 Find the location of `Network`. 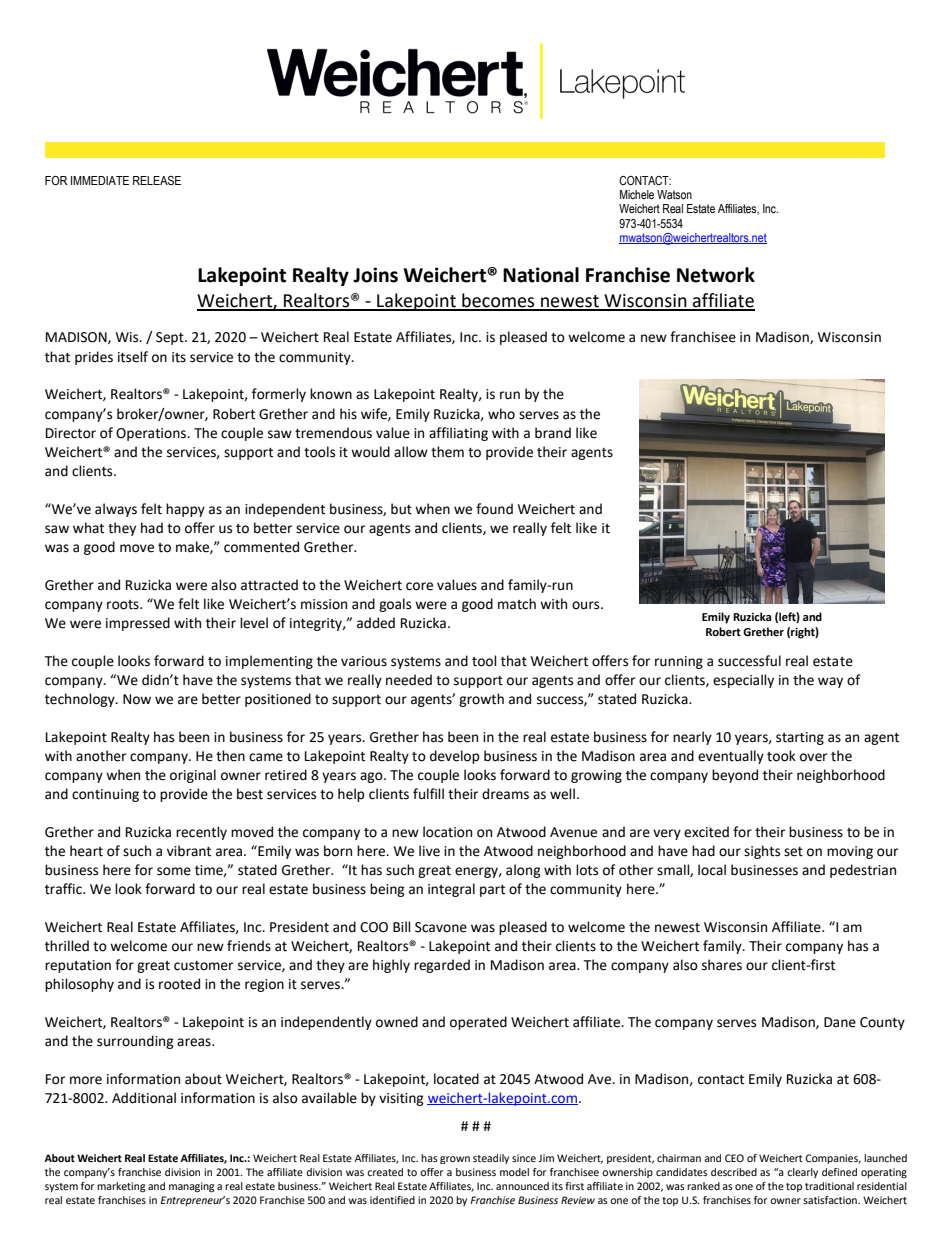

Network is located at coordinates (716, 275).
